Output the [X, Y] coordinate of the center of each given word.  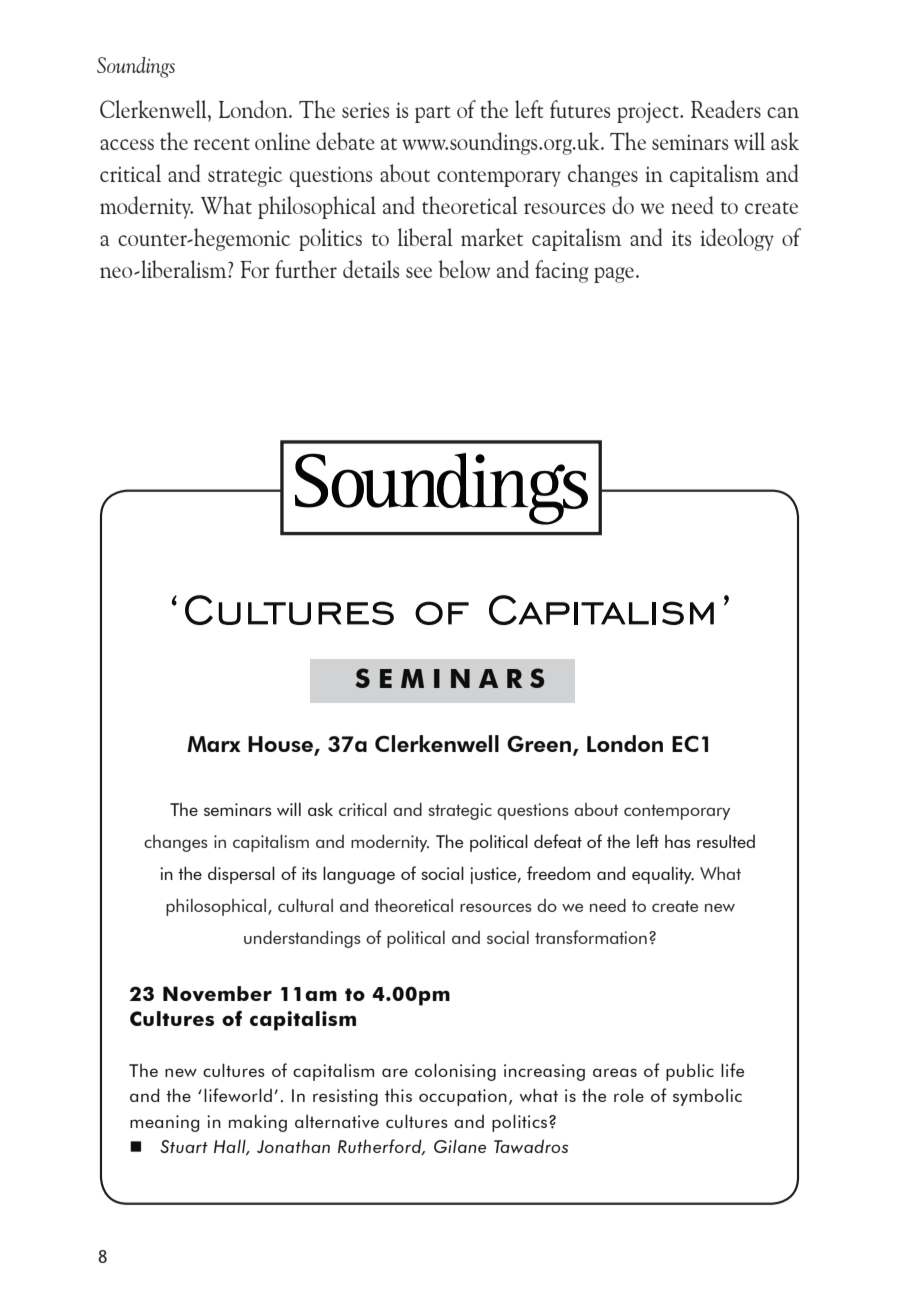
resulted [726, 841]
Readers [726, 109]
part [433, 114]
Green [540, 745]
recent [222, 144]
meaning [164, 1123]
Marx [214, 744]
